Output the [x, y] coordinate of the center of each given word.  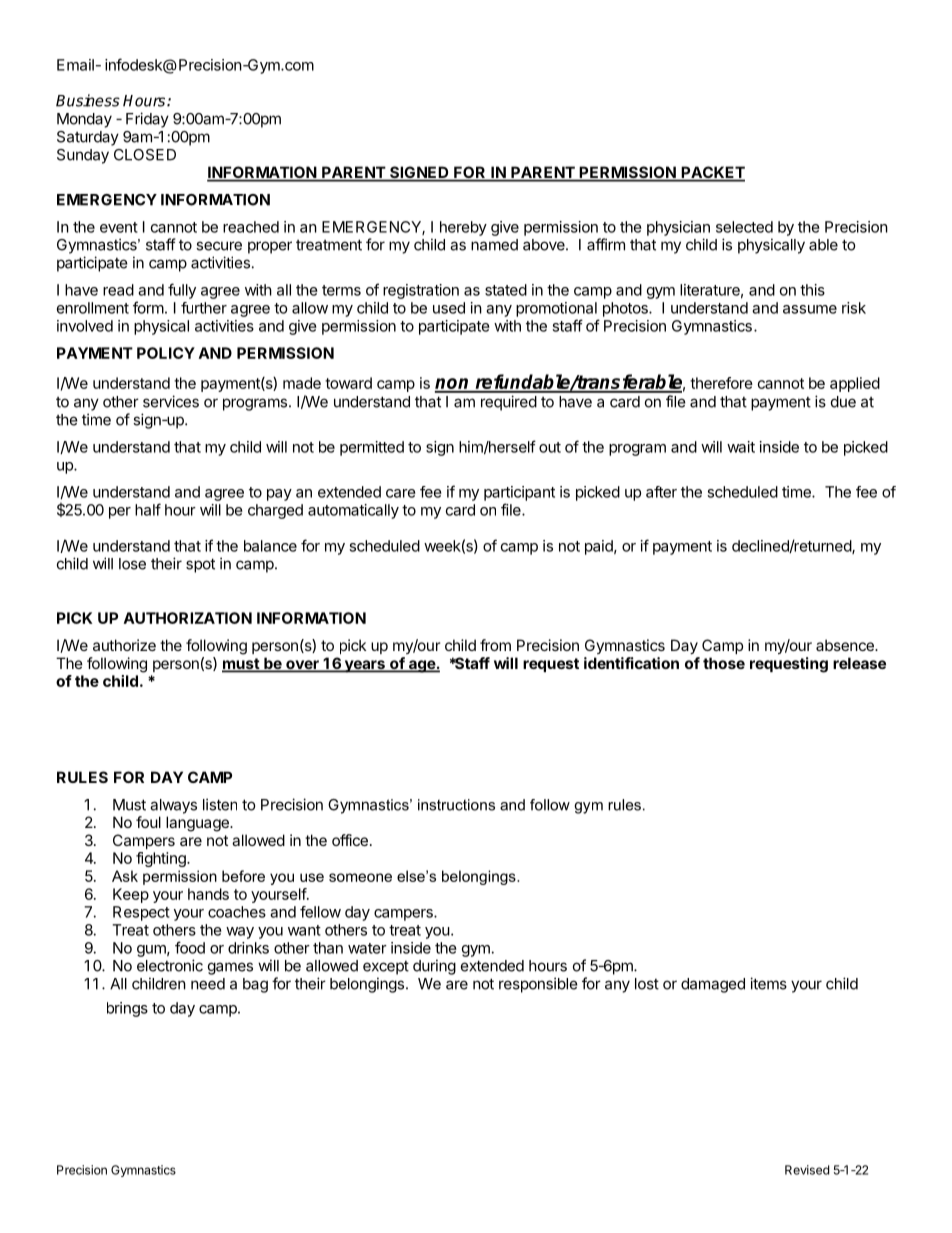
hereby [463, 228]
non [453, 385]
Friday [147, 120]
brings [127, 1009]
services [171, 401]
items [768, 983]
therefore [721, 383]
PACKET [712, 173]
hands [208, 894]
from [495, 645]
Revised [807, 1170]
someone [360, 877]
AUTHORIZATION [188, 618]
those [724, 663]
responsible [538, 985]
